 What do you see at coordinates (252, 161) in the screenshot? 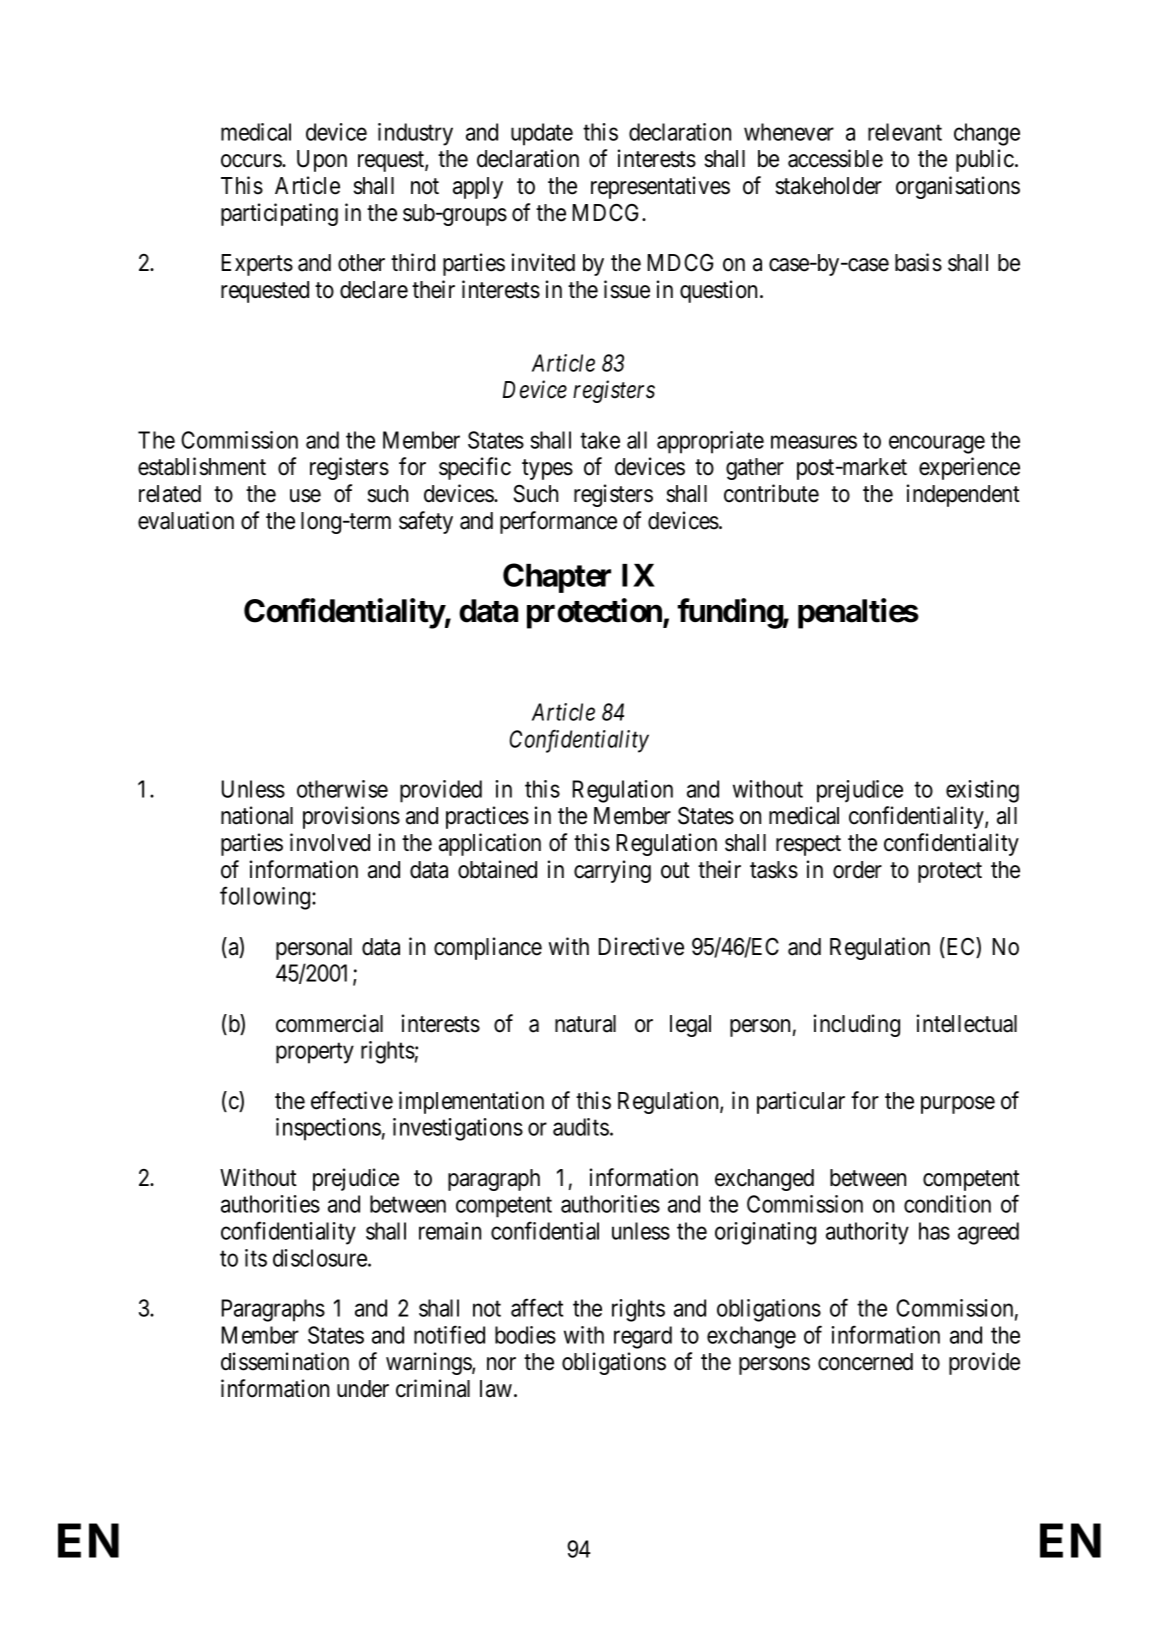
I see `occurs` at bounding box center [252, 161].
